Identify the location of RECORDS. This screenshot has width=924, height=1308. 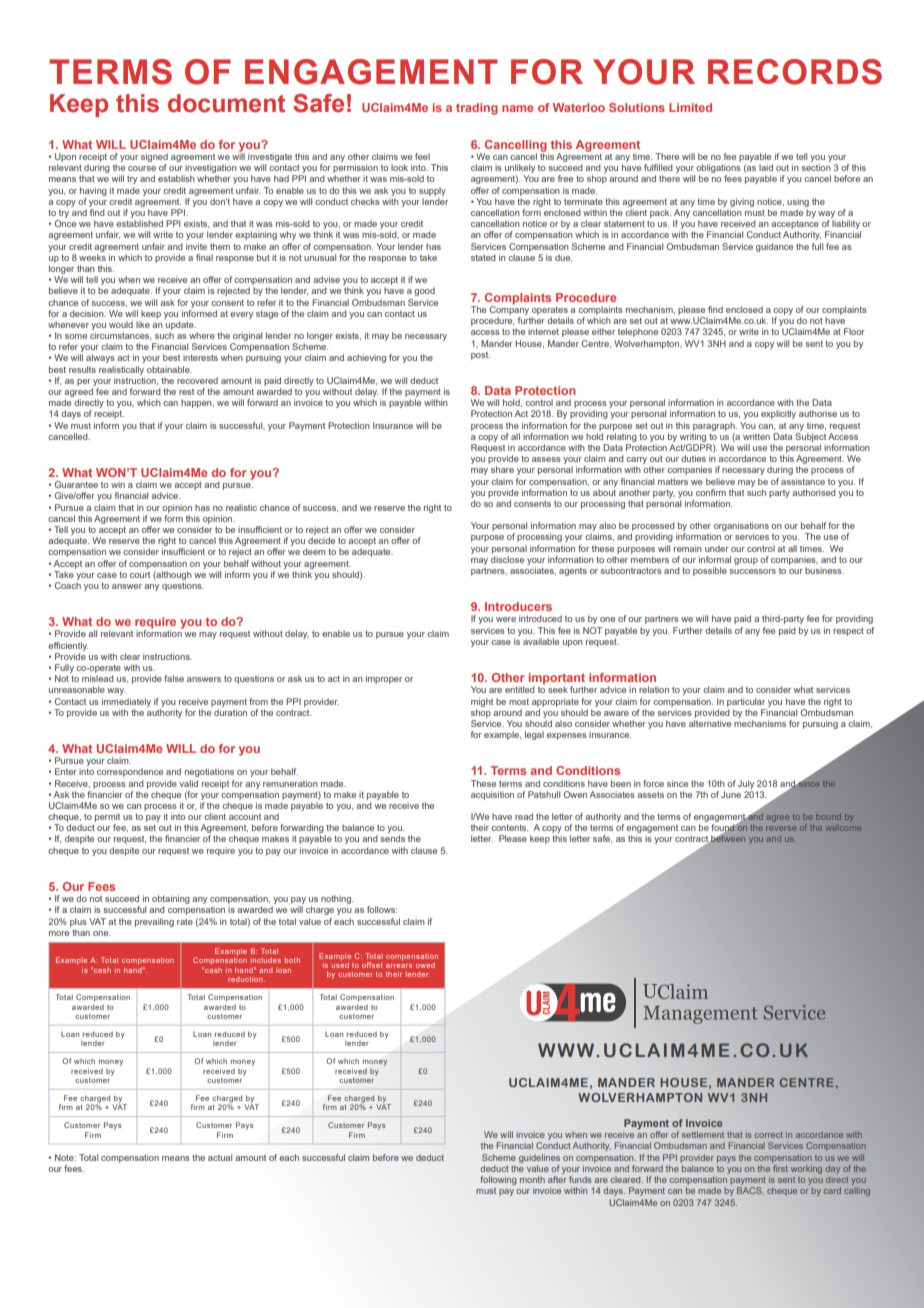
(795, 72).
